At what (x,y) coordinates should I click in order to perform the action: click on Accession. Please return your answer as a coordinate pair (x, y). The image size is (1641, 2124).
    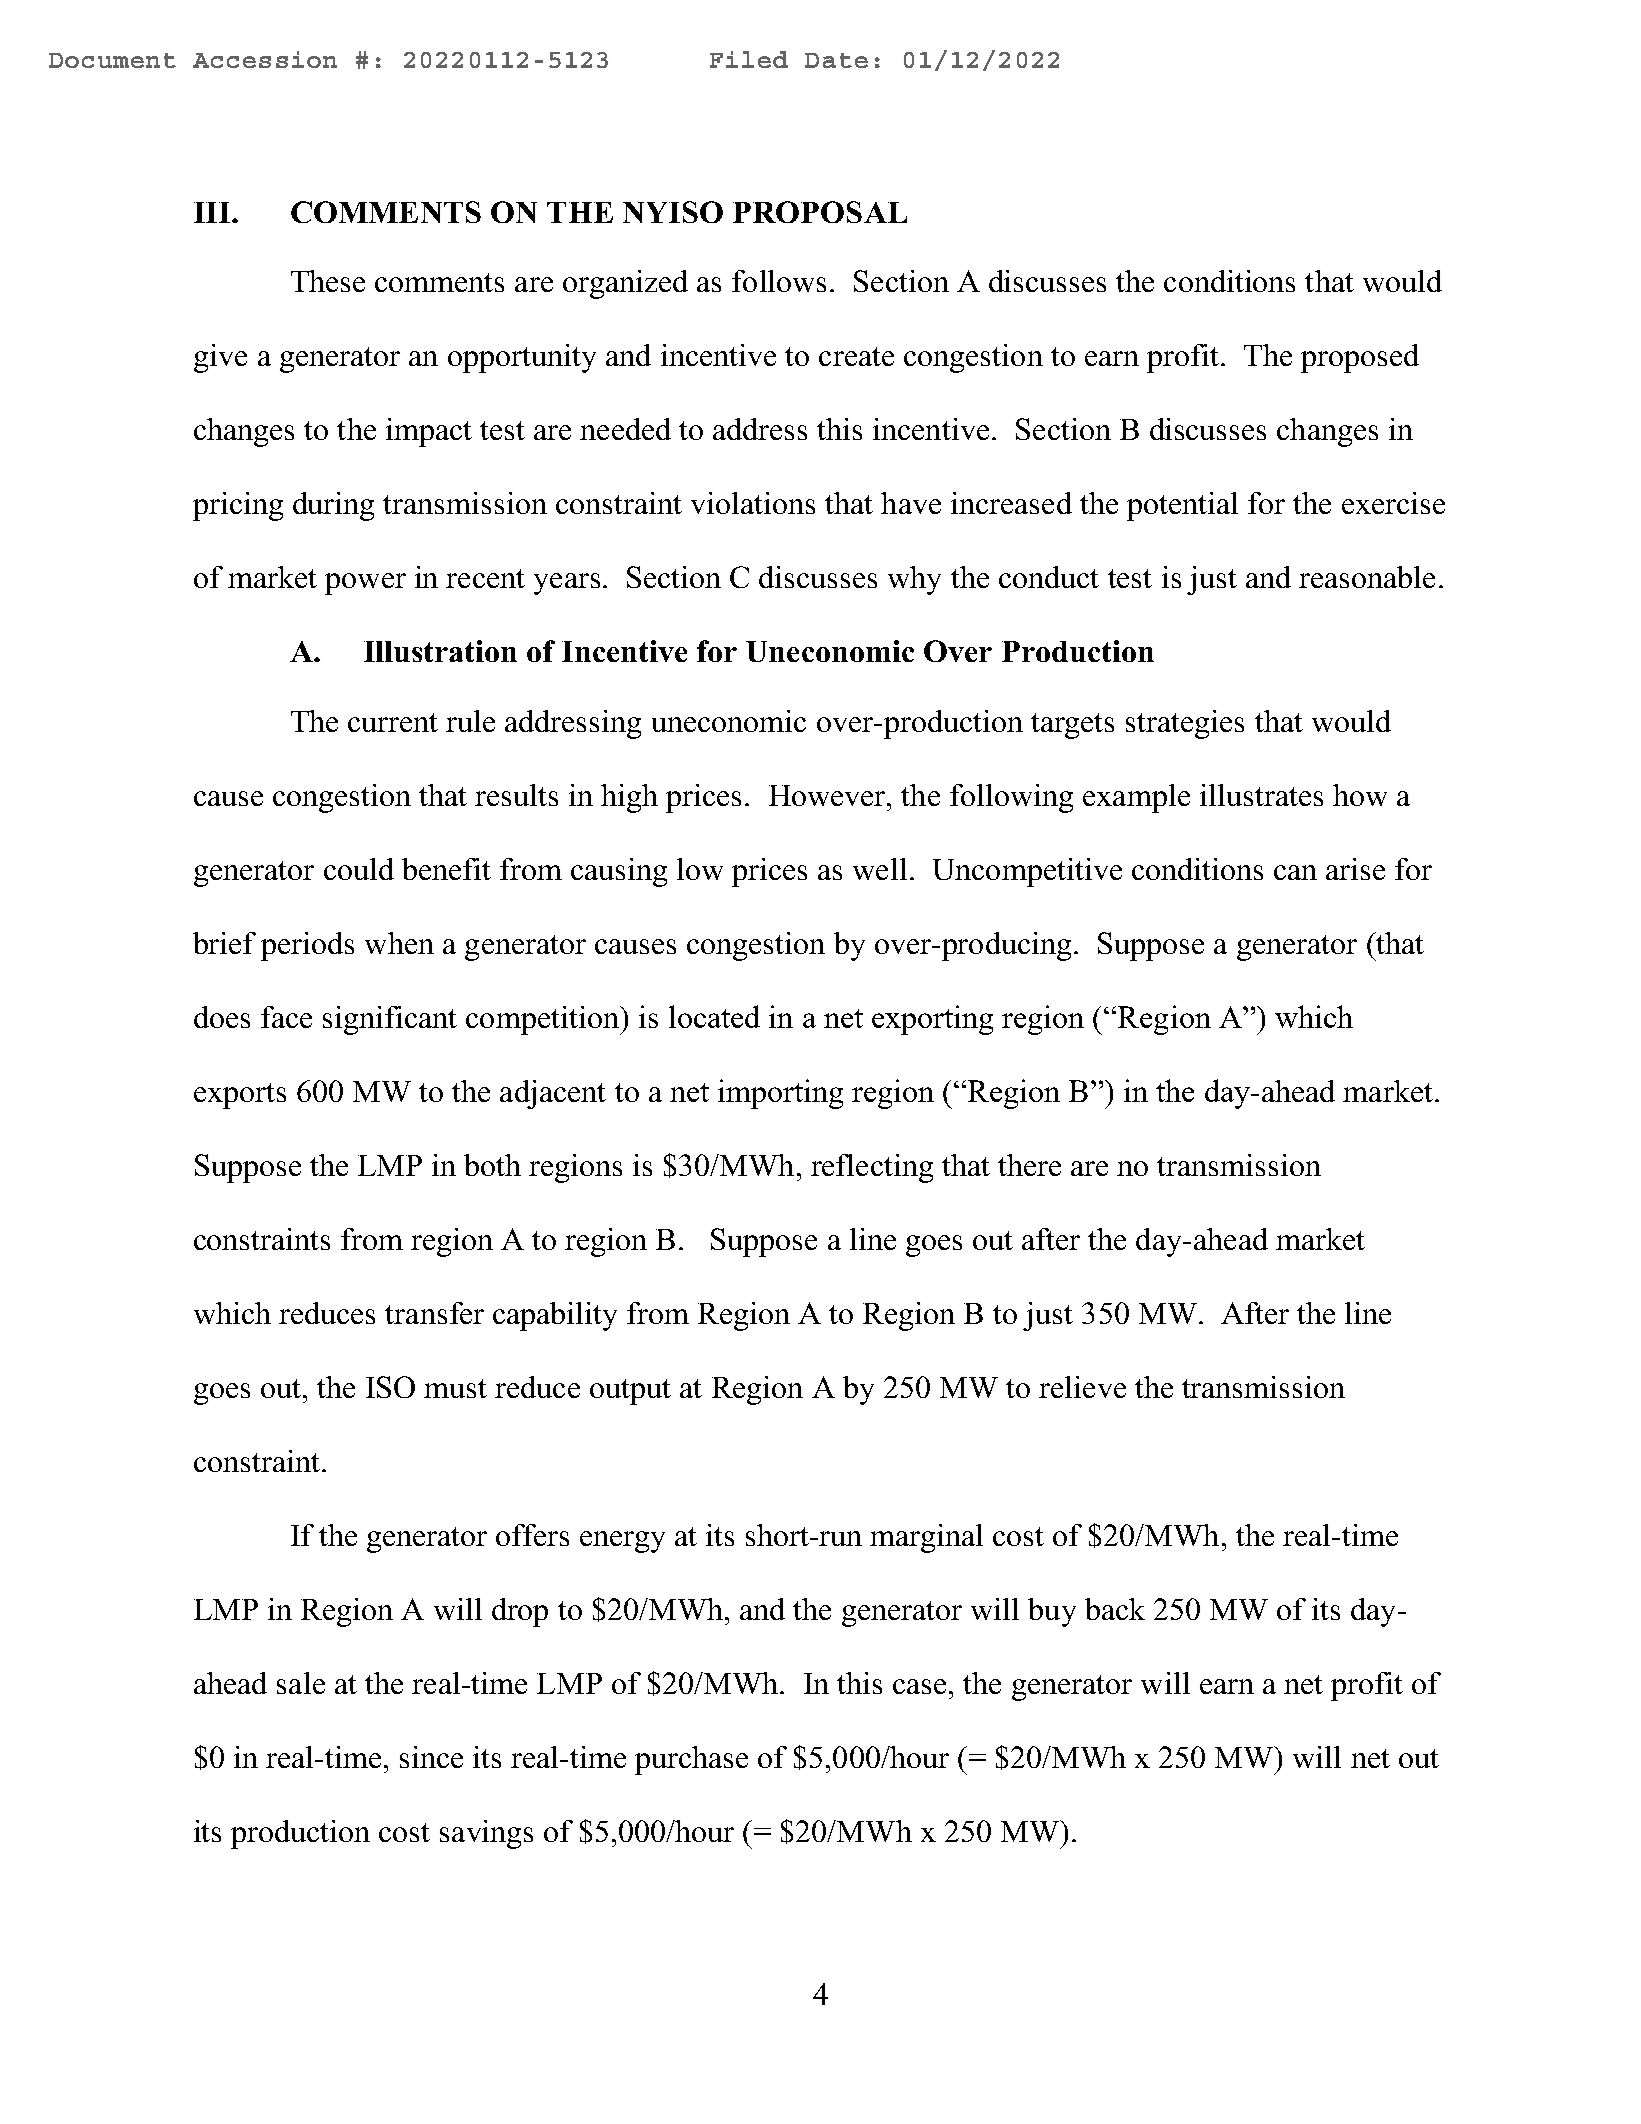
    Looking at the image, I should click on (265, 59).
